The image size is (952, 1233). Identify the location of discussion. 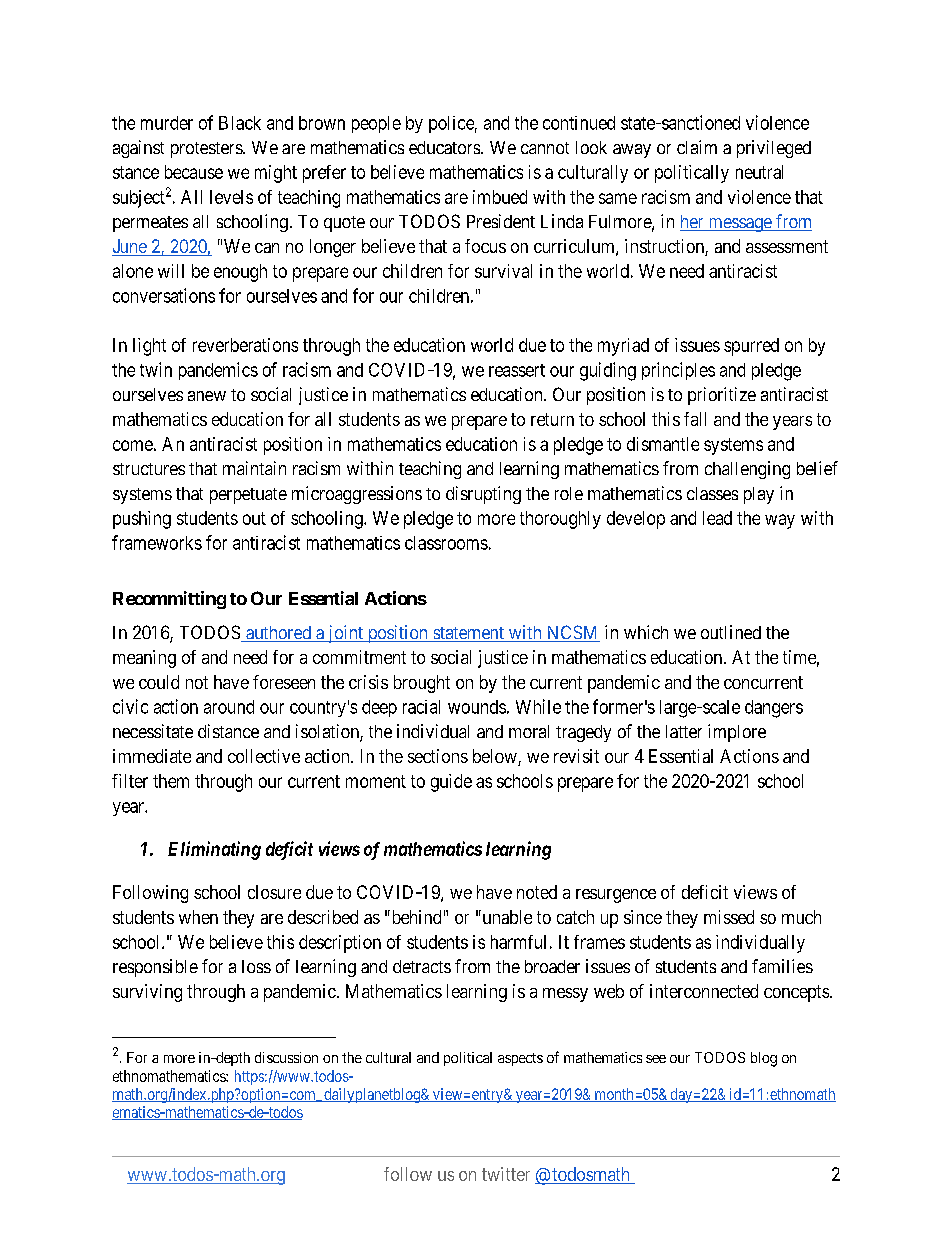
(286, 1057).
